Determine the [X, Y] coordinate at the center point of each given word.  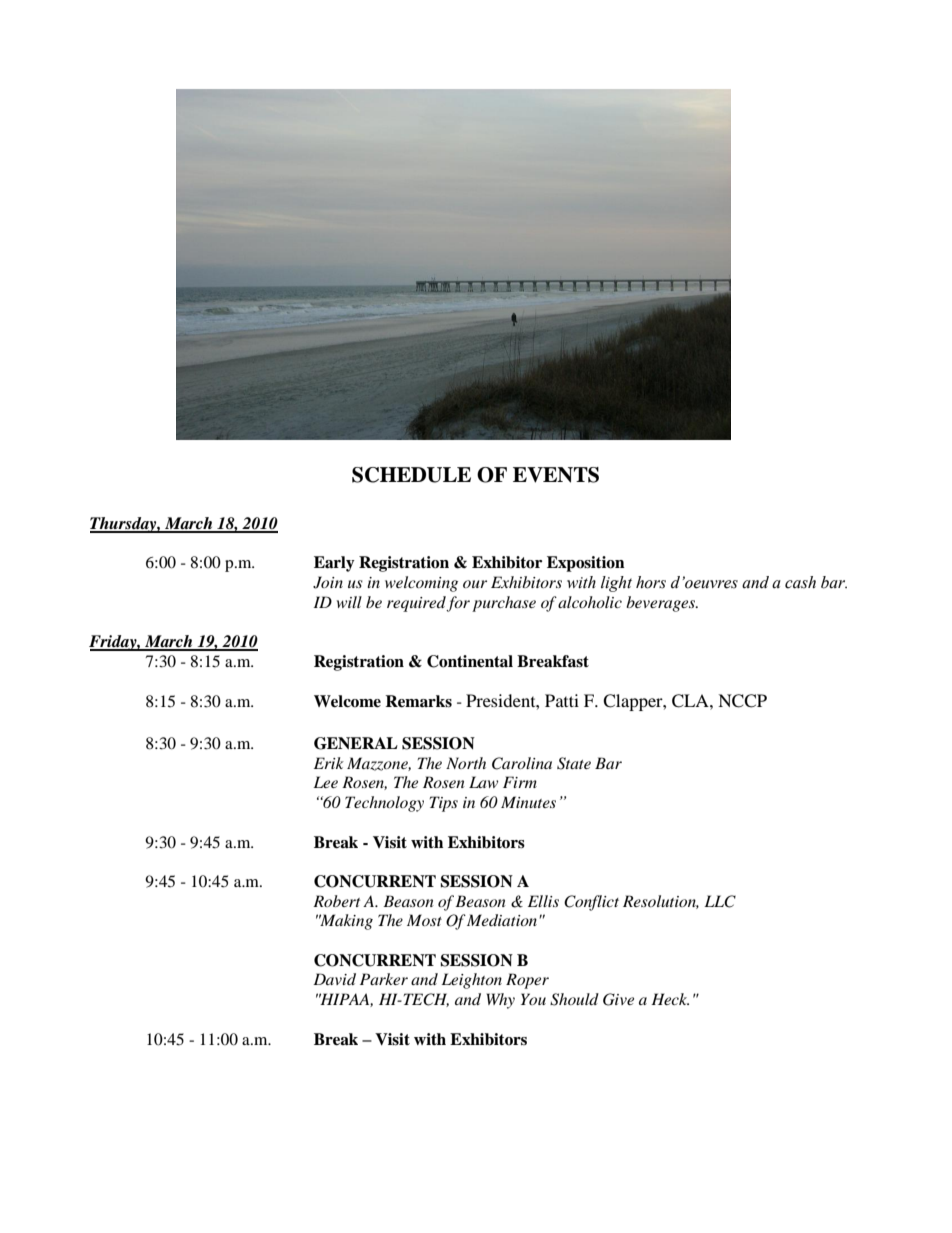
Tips [444, 804]
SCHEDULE [411, 475]
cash [800, 582]
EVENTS [556, 475]
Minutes [528, 802]
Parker [384, 979]
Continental [470, 661]
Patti [562, 700]
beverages [662, 604]
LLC [720, 901]
